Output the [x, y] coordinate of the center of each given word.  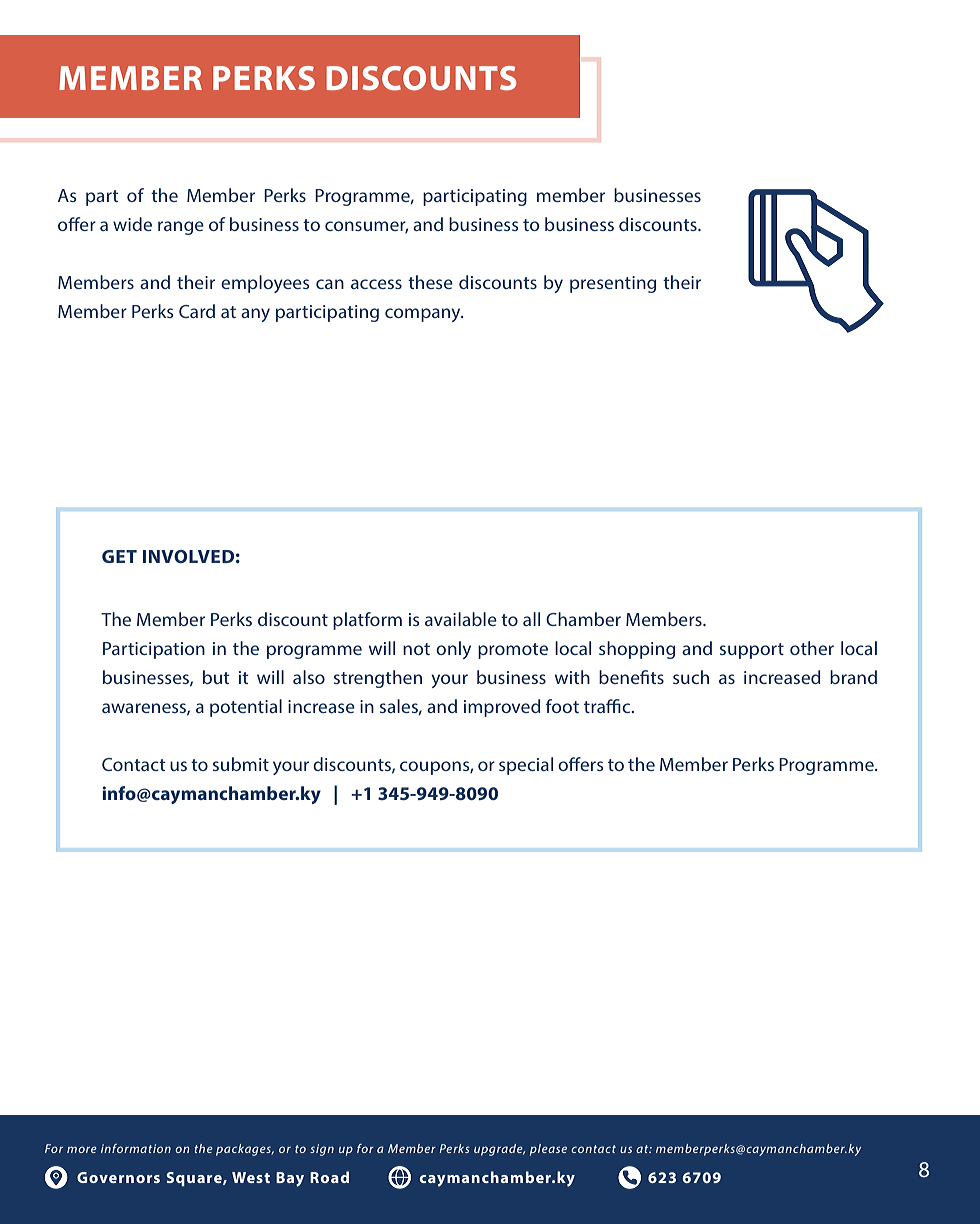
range [181, 228]
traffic [608, 706]
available [461, 619]
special [526, 766]
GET [119, 556]
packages [245, 1150]
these [430, 282]
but [216, 677]
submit [241, 764]
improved [502, 708]
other [812, 648]
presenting [613, 284]
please [548, 1150]
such [691, 677]
